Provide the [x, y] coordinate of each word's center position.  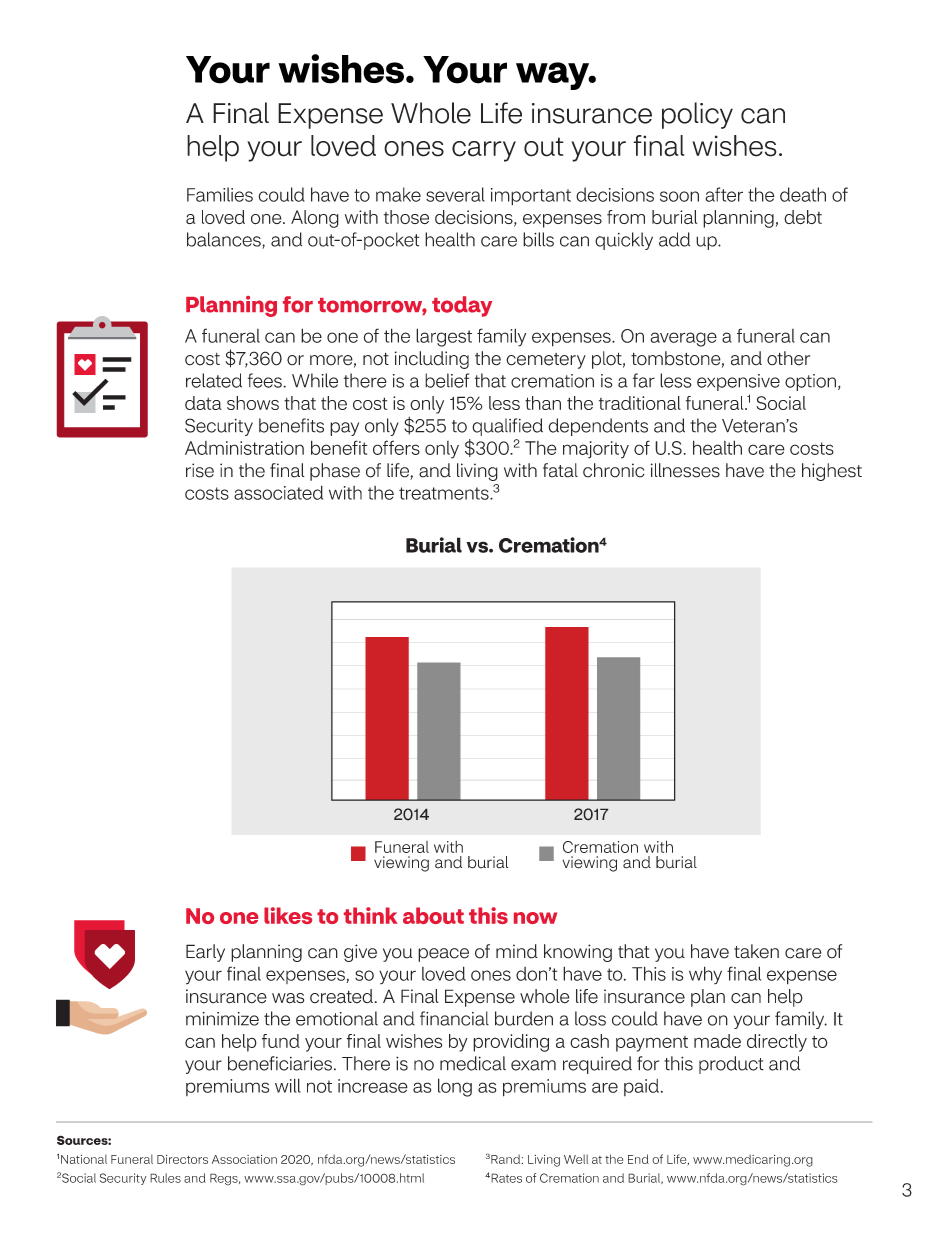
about [433, 915]
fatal [560, 470]
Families [220, 194]
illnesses [685, 470]
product [731, 1065]
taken [756, 951]
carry [484, 151]
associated [278, 492]
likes [288, 915]
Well [576, 1159]
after [724, 194]
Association [244, 1159]
